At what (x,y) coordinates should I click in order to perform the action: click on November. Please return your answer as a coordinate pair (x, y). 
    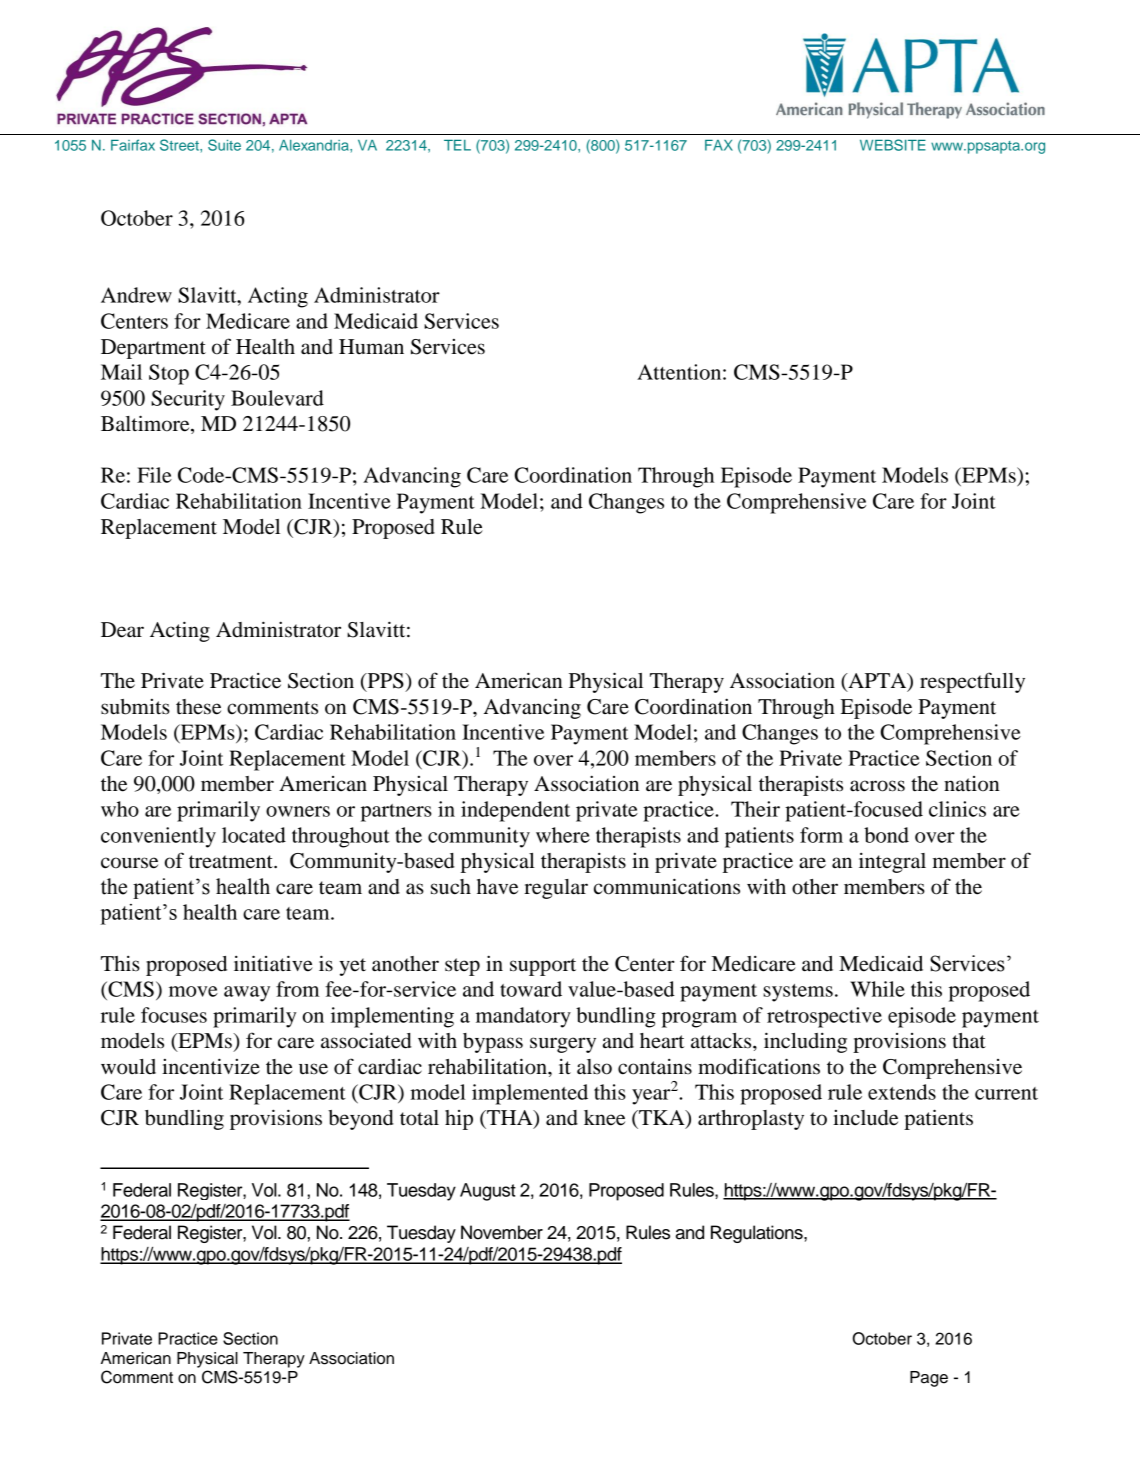
    Looking at the image, I should click on (502, 1232).
